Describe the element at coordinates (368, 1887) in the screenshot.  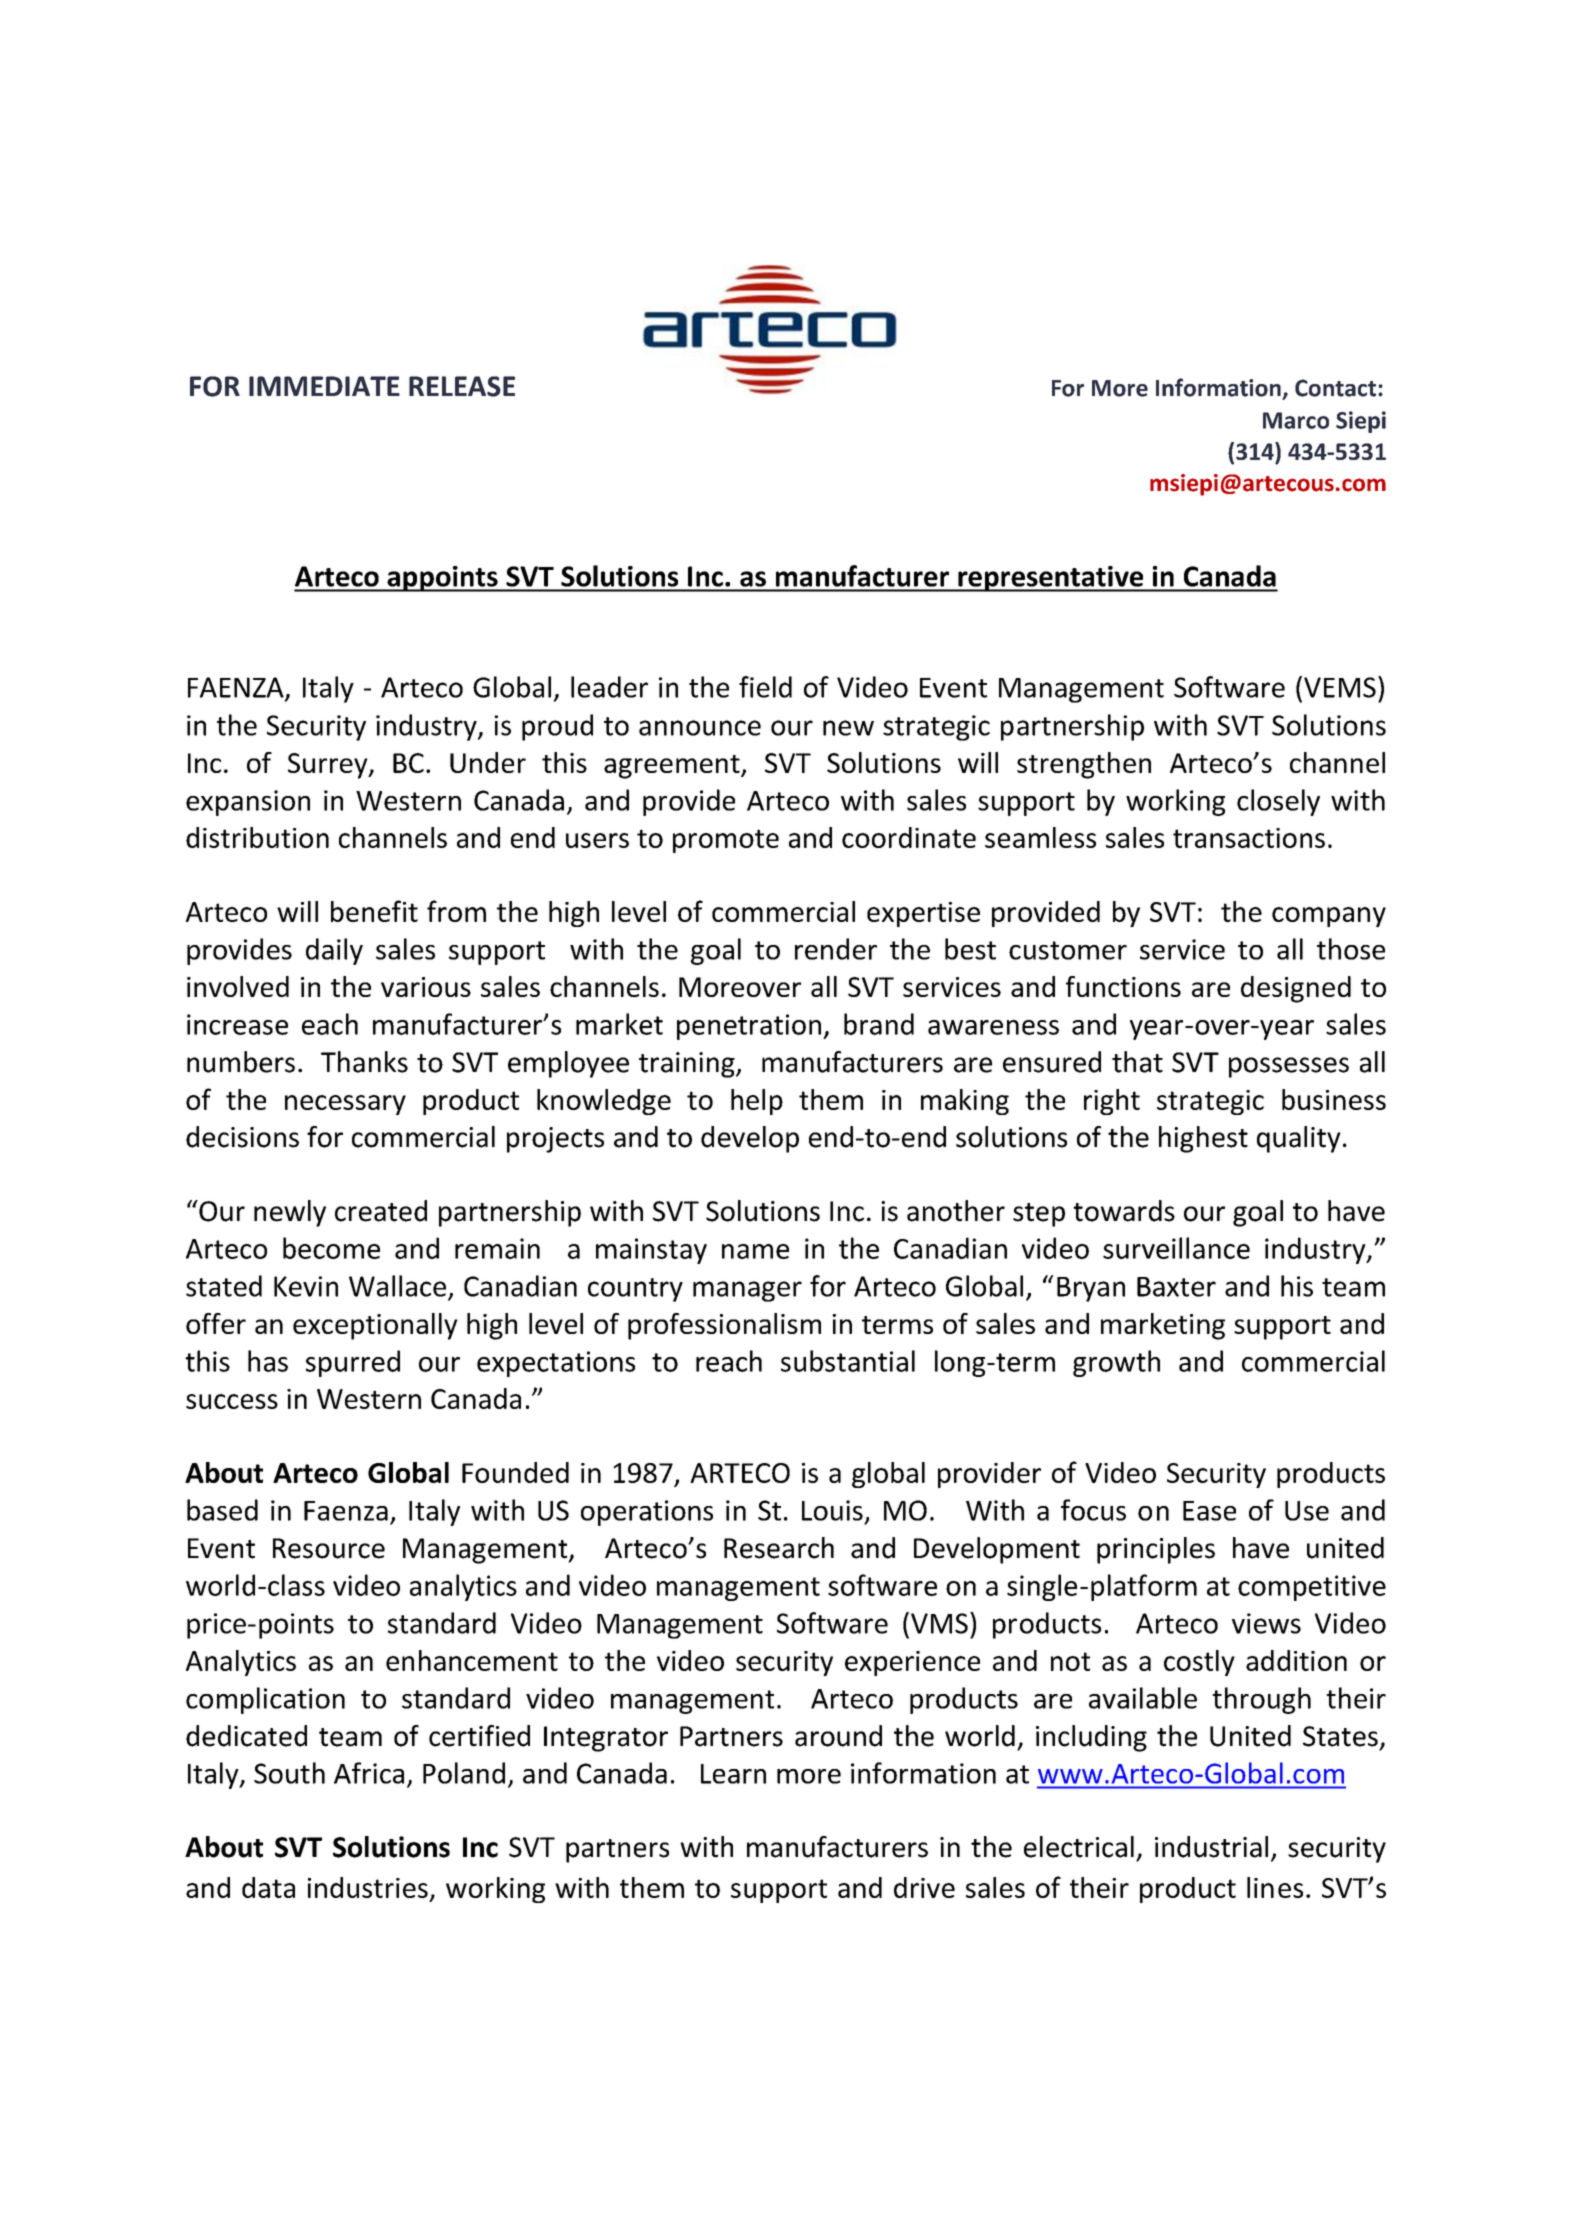
I see `industries` at that location.
